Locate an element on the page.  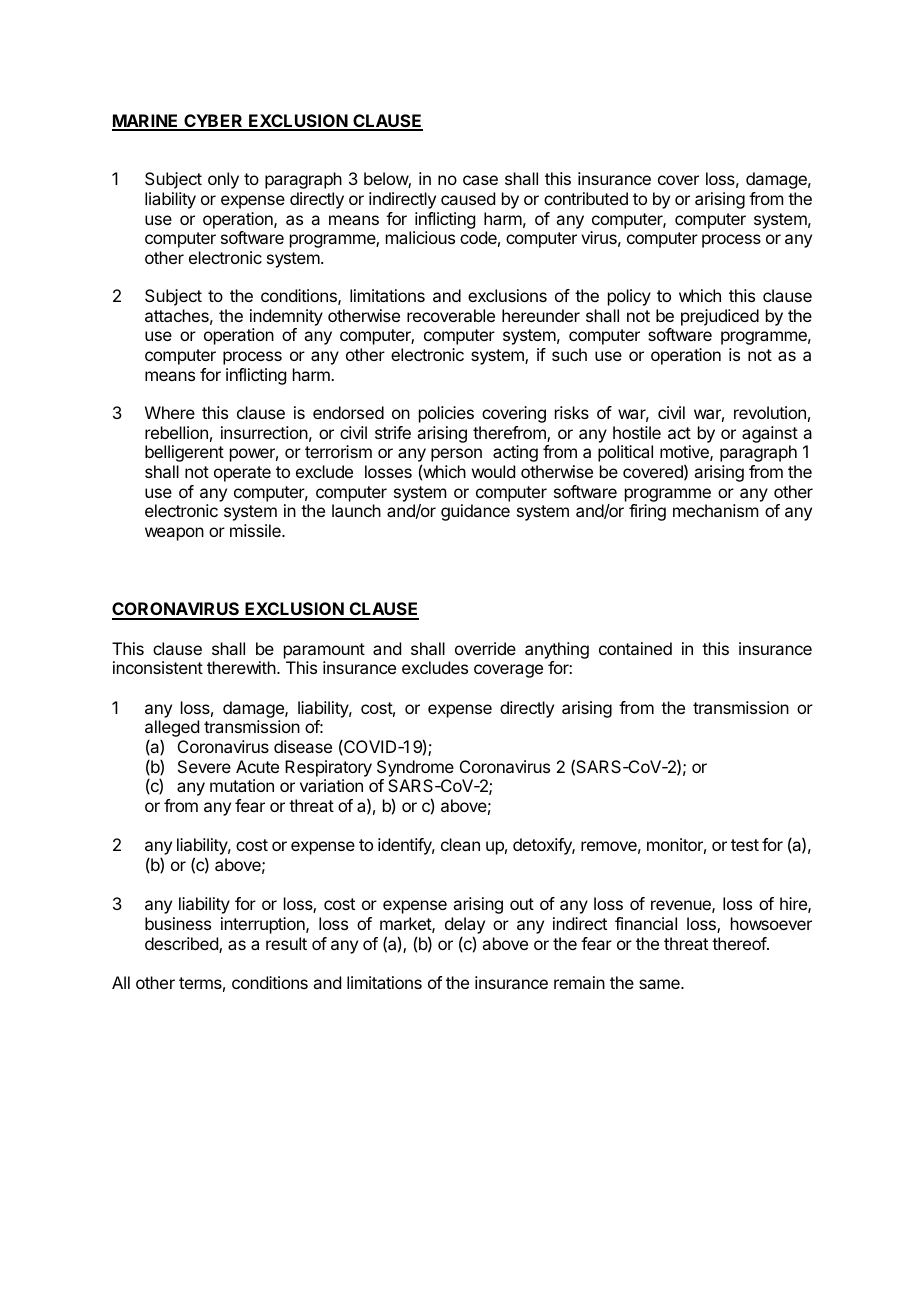
test is located at coordinates (745, 845).
